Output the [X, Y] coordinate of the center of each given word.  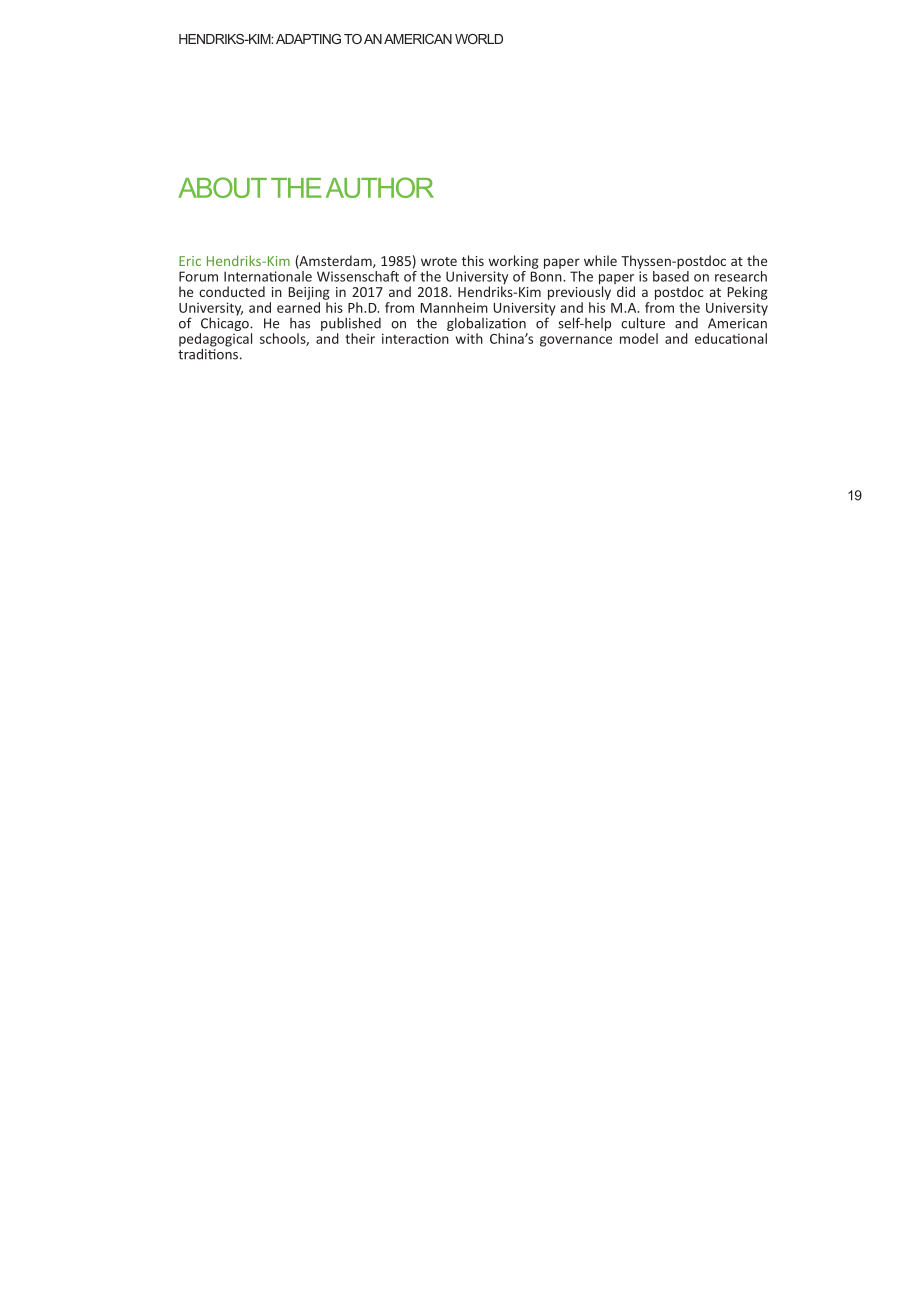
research [741, 276]
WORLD [479, 39]
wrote [439, 261]
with [469, 338]
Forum [198, 276]
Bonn [547, 276]
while [600, 260]
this [473, 260]
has [300, 323]
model [639, 338]
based [671, 275]
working [514, 262]
